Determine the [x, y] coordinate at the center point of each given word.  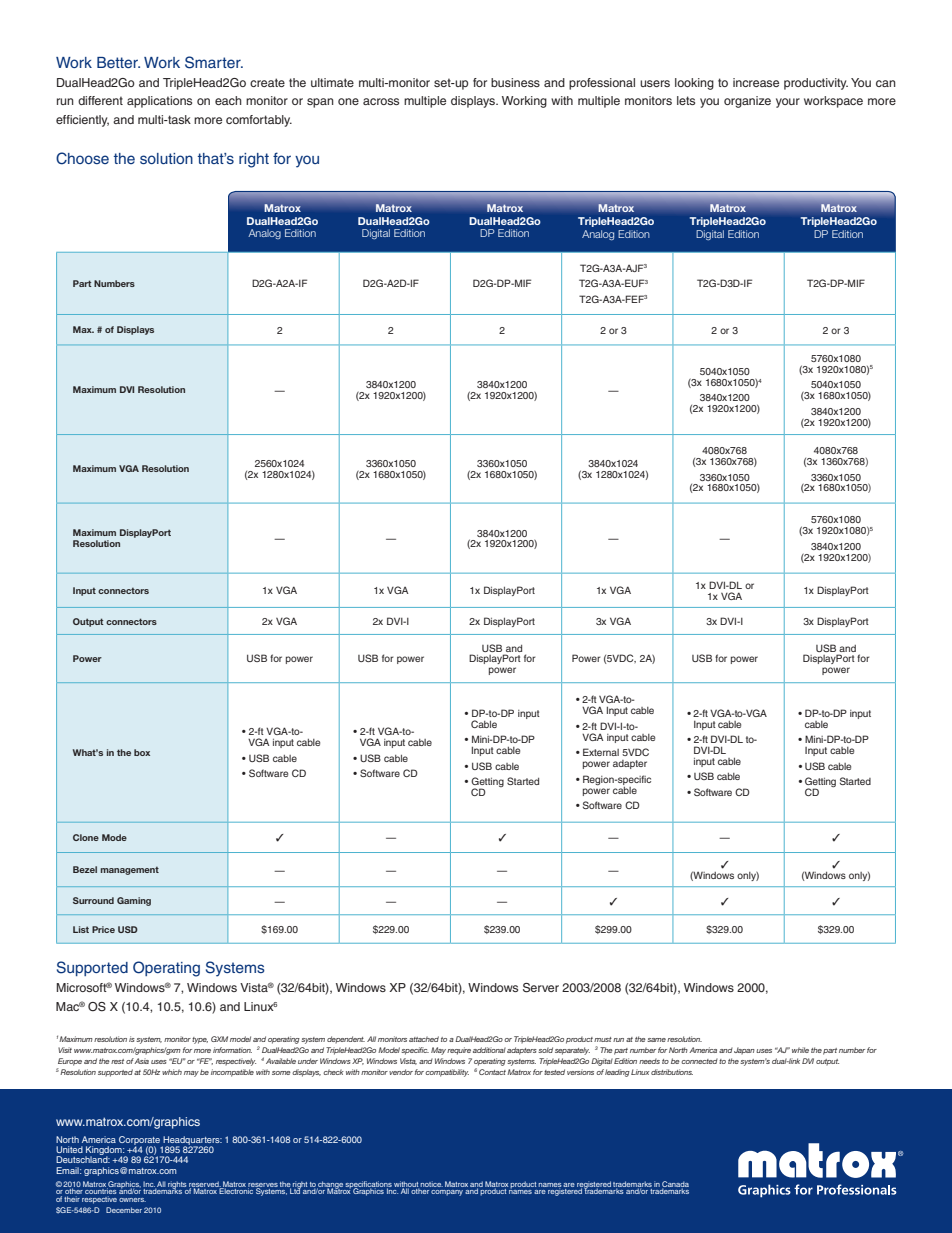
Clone [86, 837]
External [601, 752]
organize [747, 102]
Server [541, 988]
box [142, 752]
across [381, 101]
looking [694, 84]
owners [132, 1200]
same [656, 1040]
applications [159, 102]
